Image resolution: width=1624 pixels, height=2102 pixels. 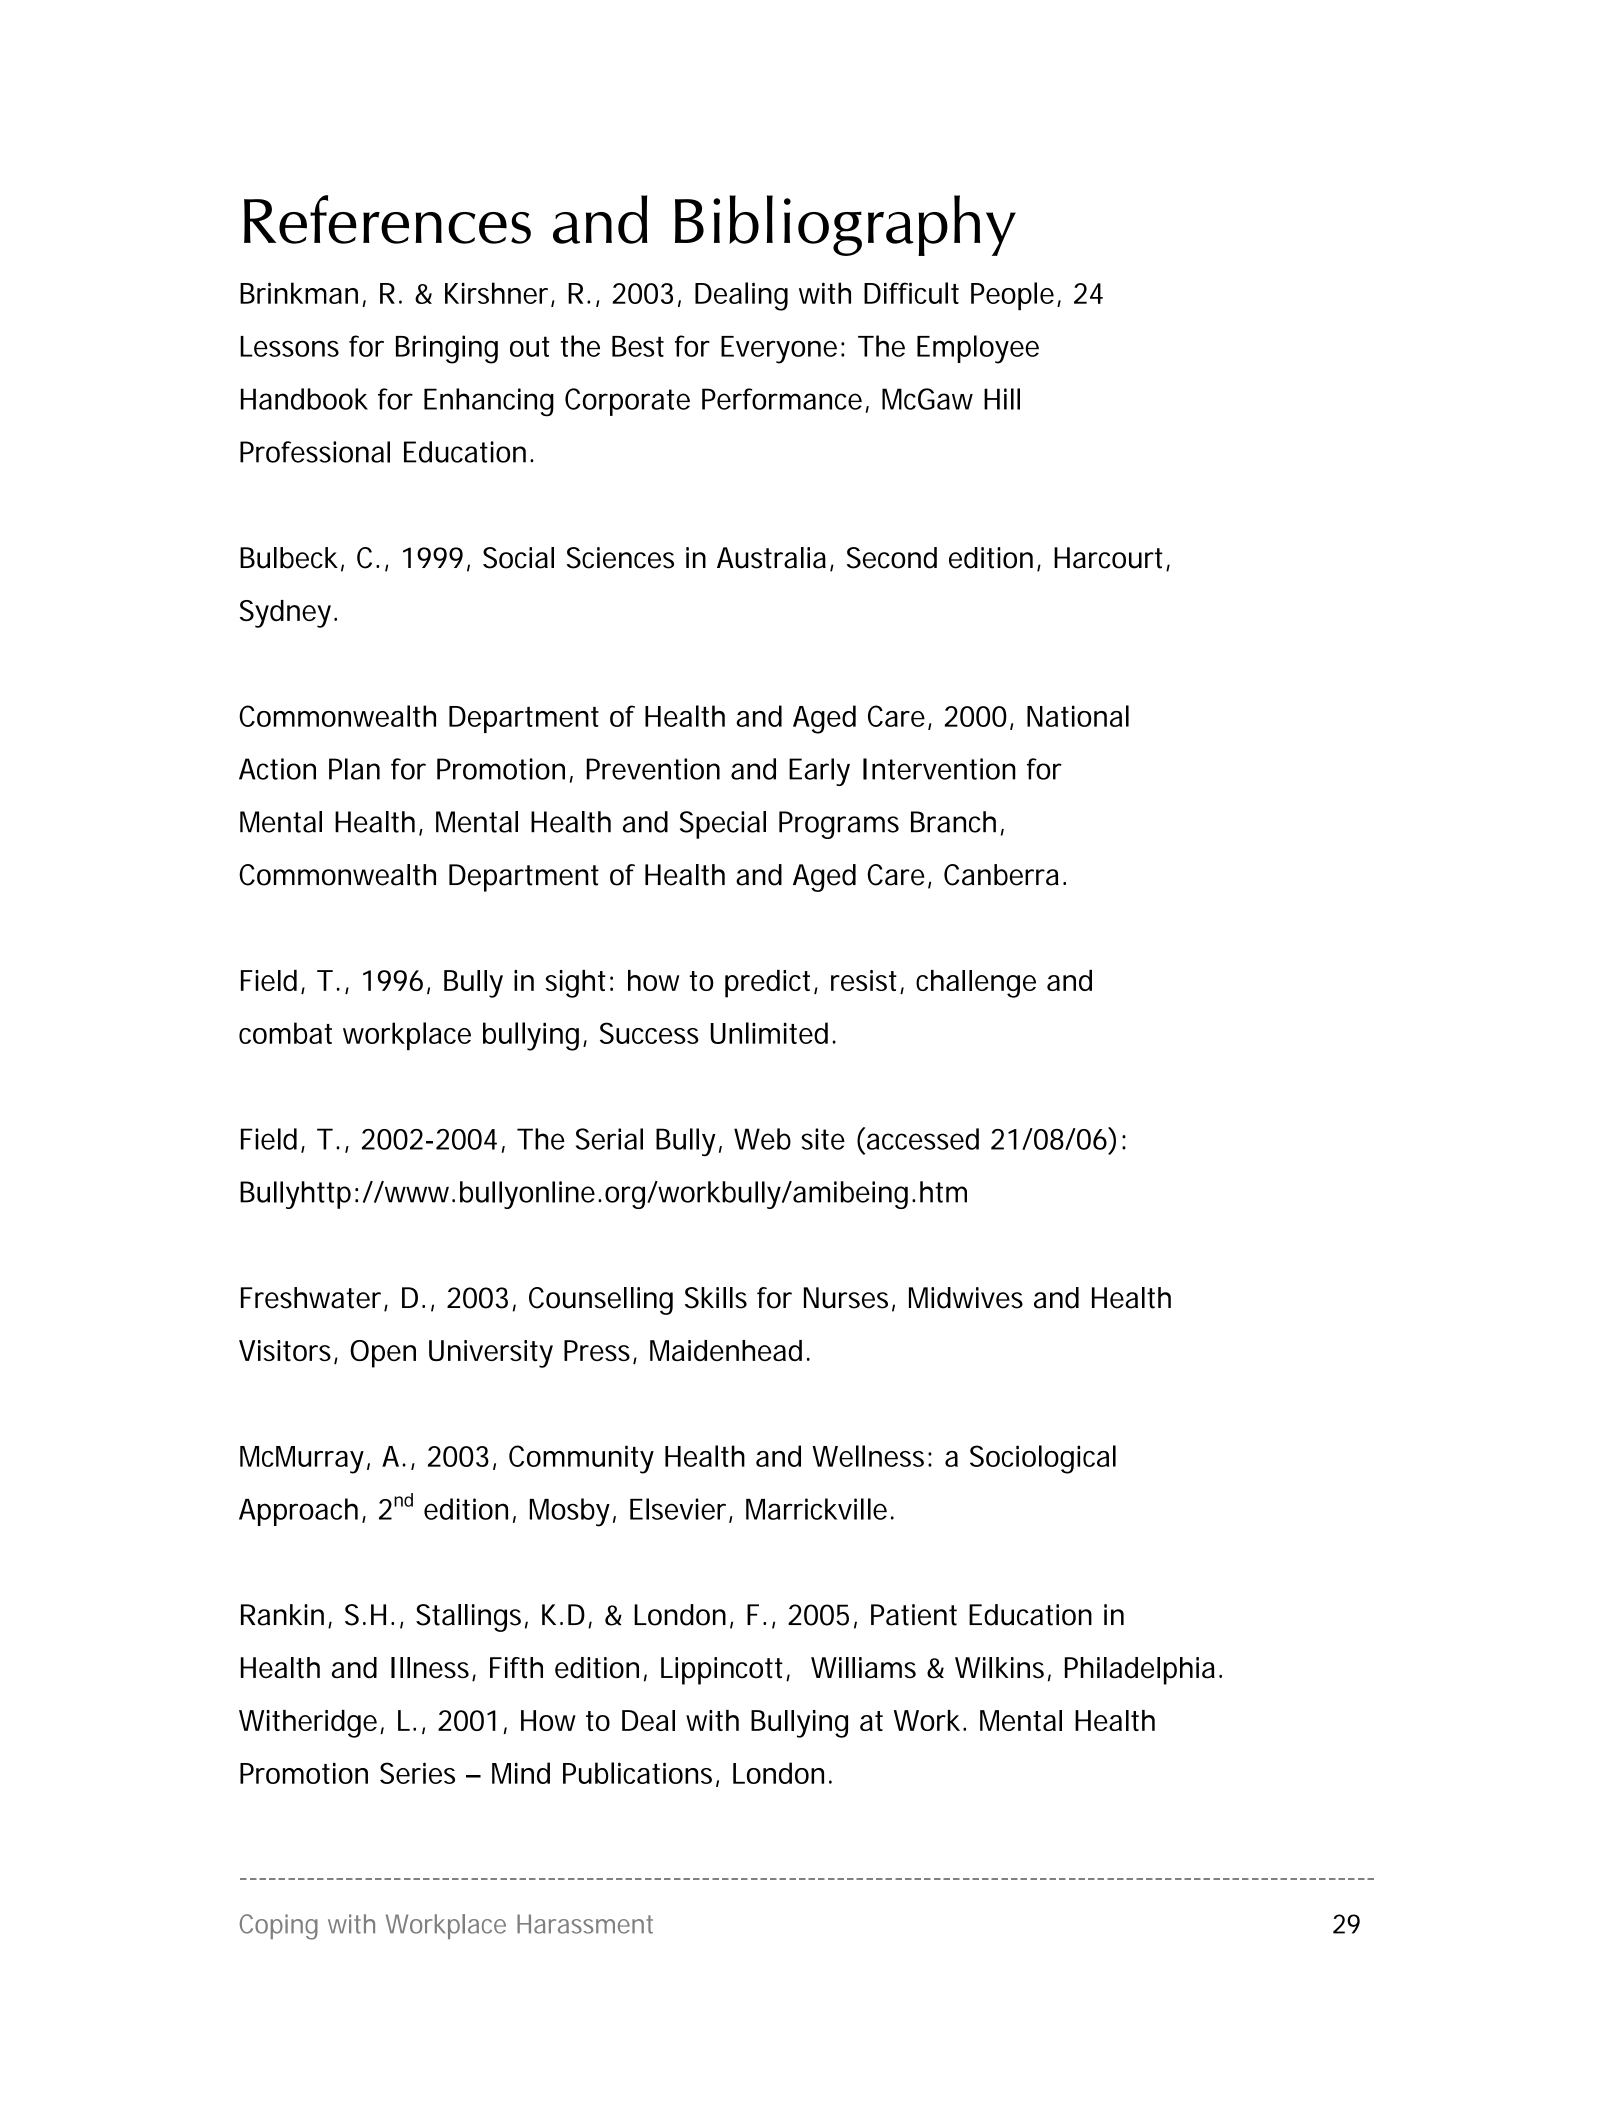 I want to click on Maidenhead, so click(x=726, y=1350).
